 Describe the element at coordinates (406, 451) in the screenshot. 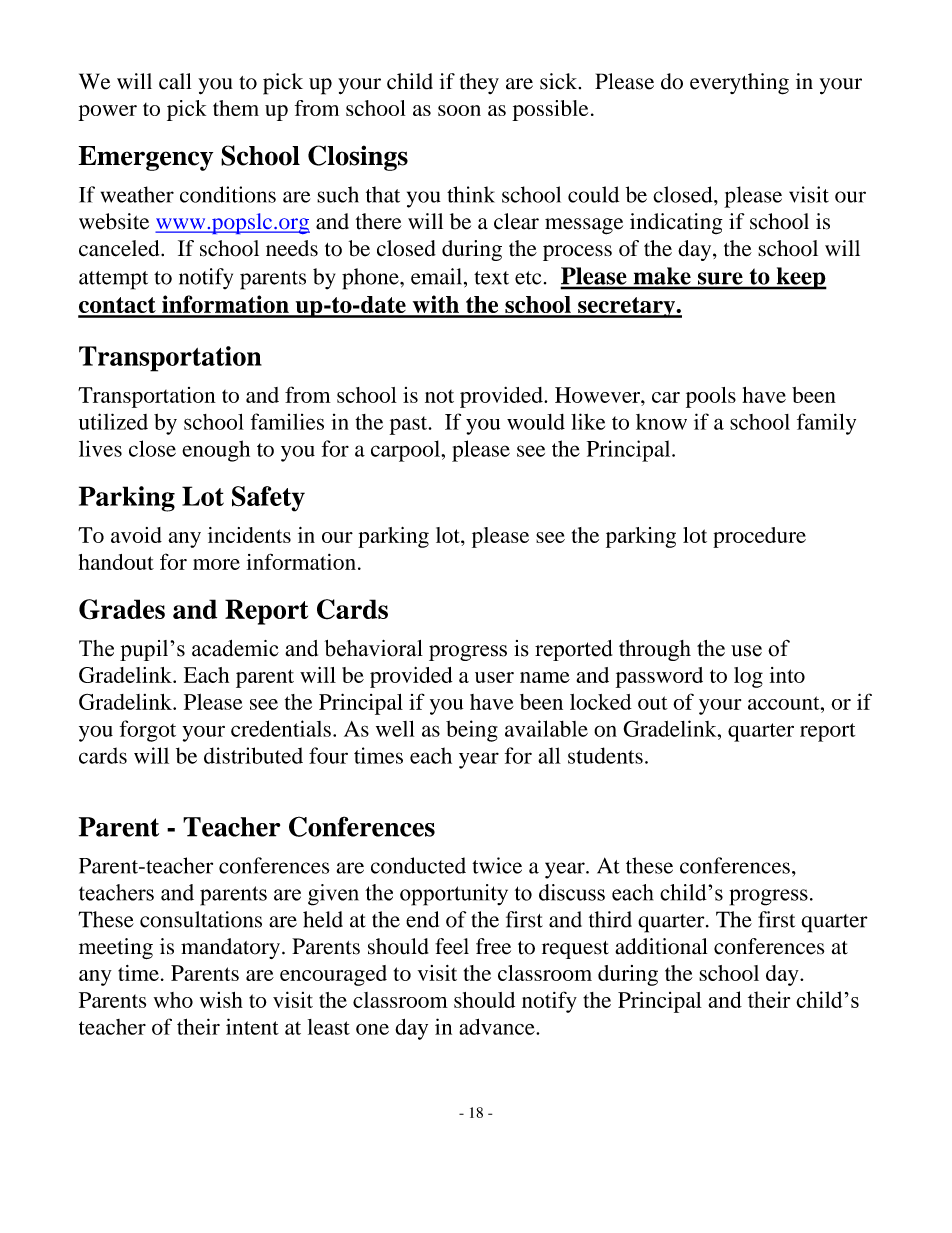

I see `carpool` at that location.
